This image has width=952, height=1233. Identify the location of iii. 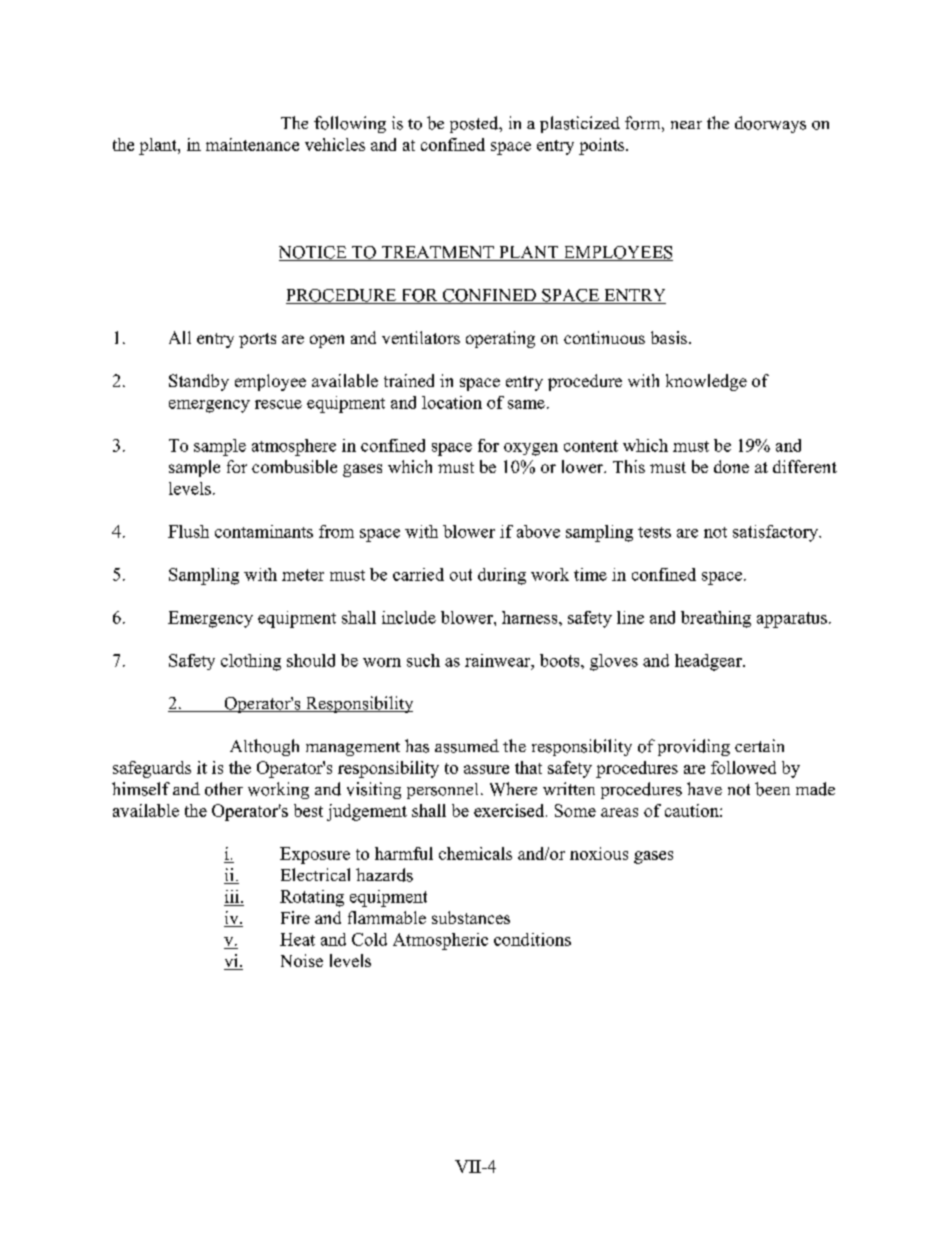
(233, 896).
